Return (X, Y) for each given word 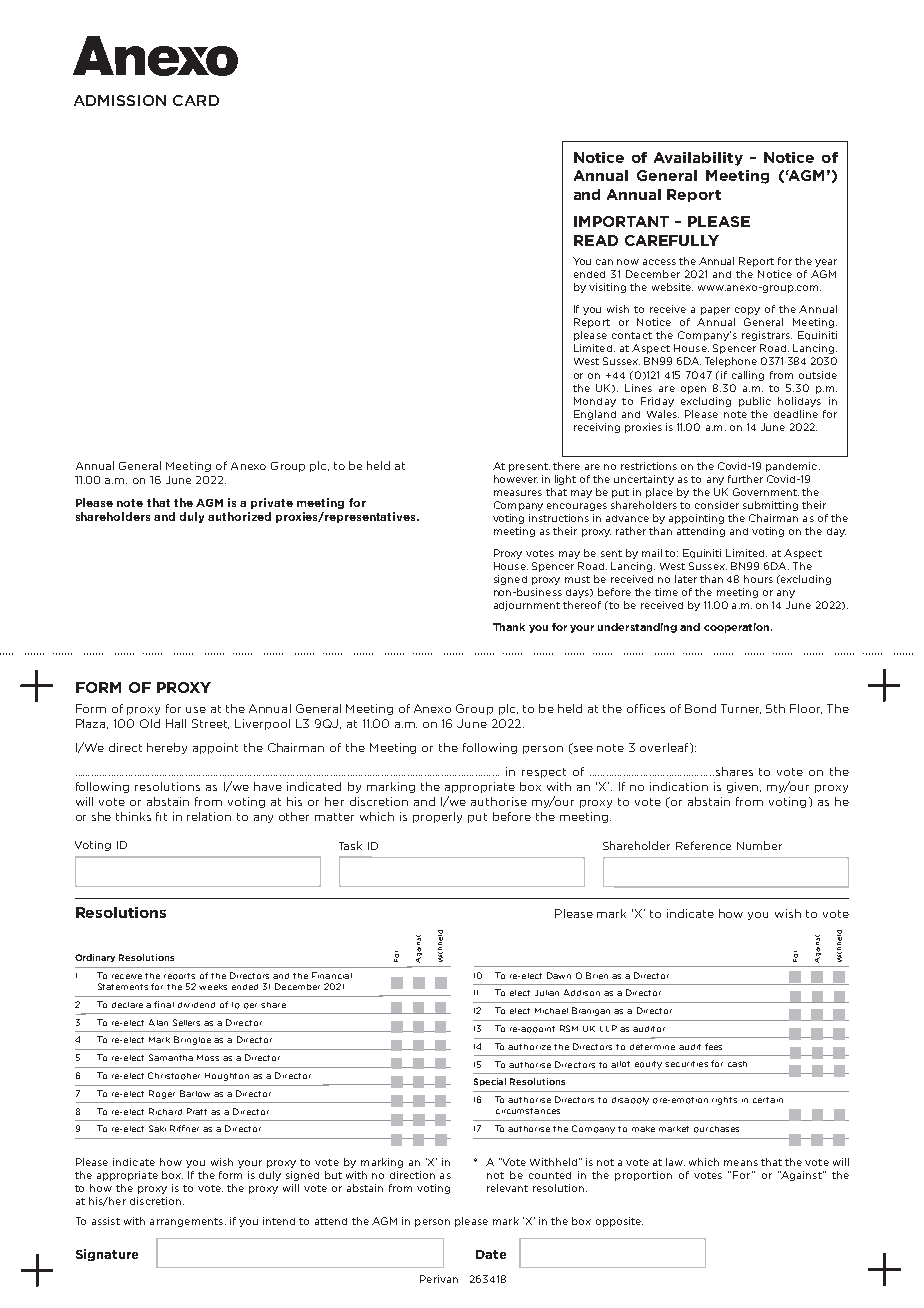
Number (759, 845)
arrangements (186, 1222)
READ (596, 240)
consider (717, 505)
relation (209, 816)
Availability (698, 159)
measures (518, 493)
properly (437, 817)
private (272, 503)
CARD (196, 100)
